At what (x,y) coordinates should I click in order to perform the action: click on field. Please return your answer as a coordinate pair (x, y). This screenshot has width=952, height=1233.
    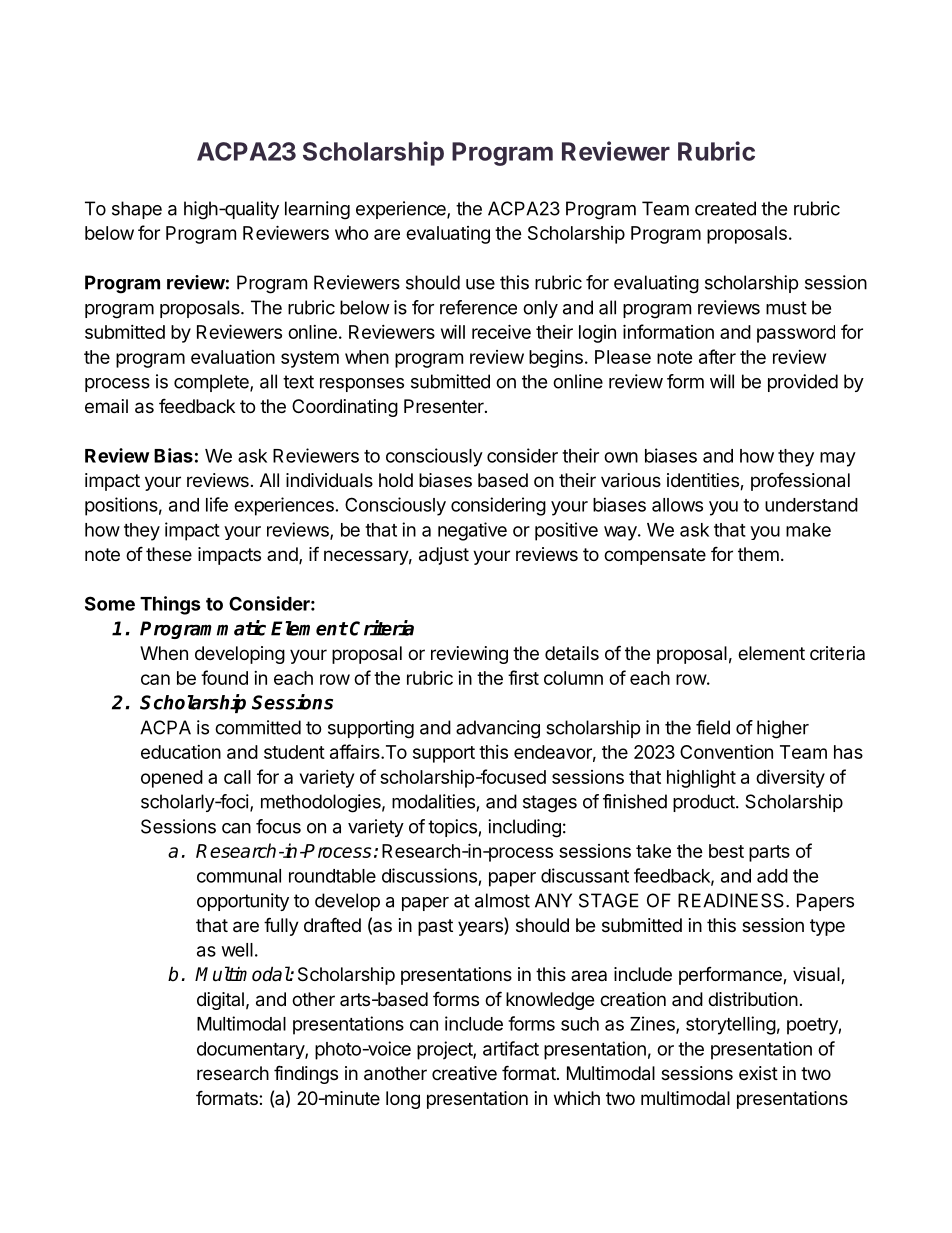
    Looking at the image, I should click on (713, 727).
